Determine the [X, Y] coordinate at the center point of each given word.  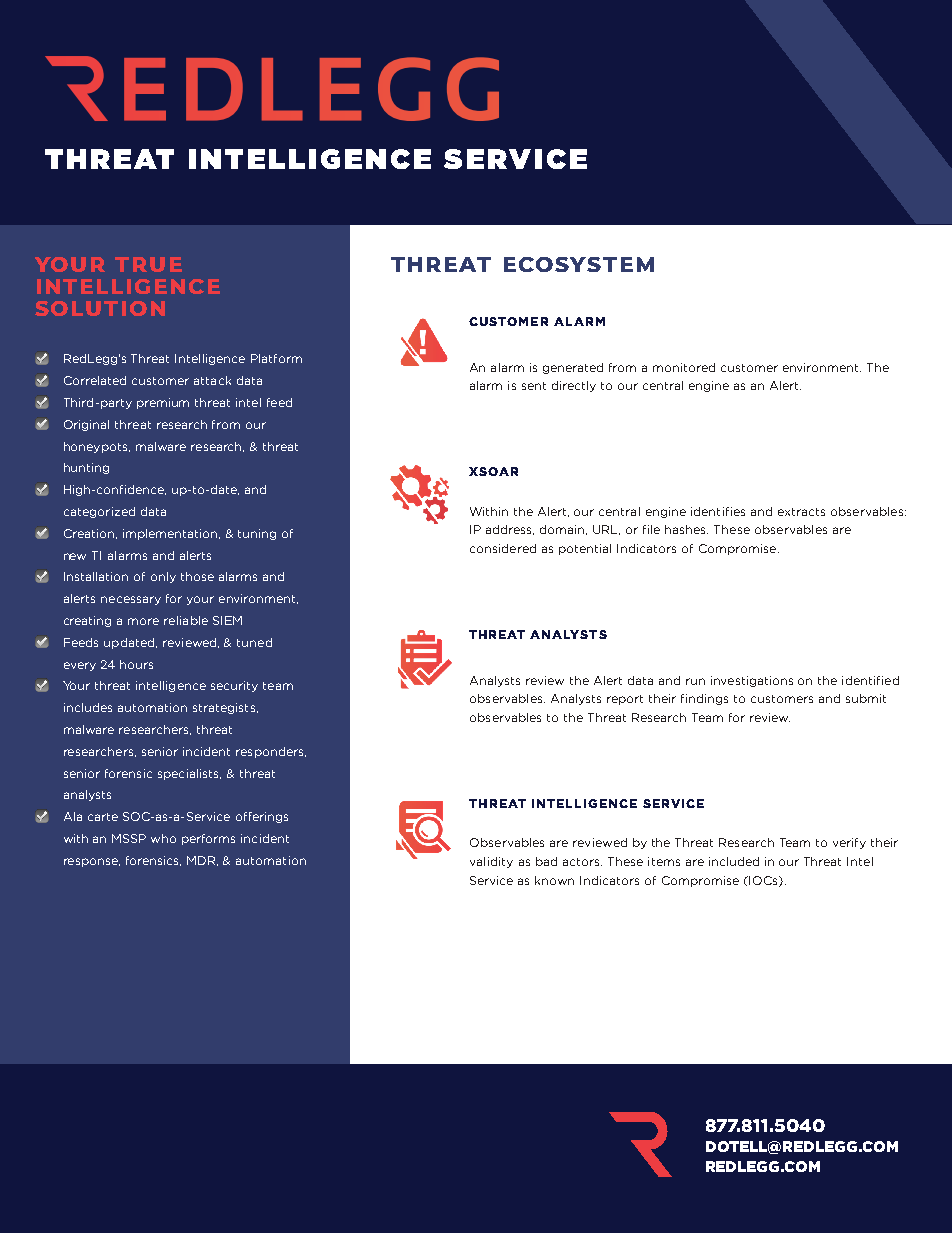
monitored [684, 367]
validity [491, 862]
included [734, 861]
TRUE [148, 264]
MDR [202, 861]
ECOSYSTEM [579, 264]
